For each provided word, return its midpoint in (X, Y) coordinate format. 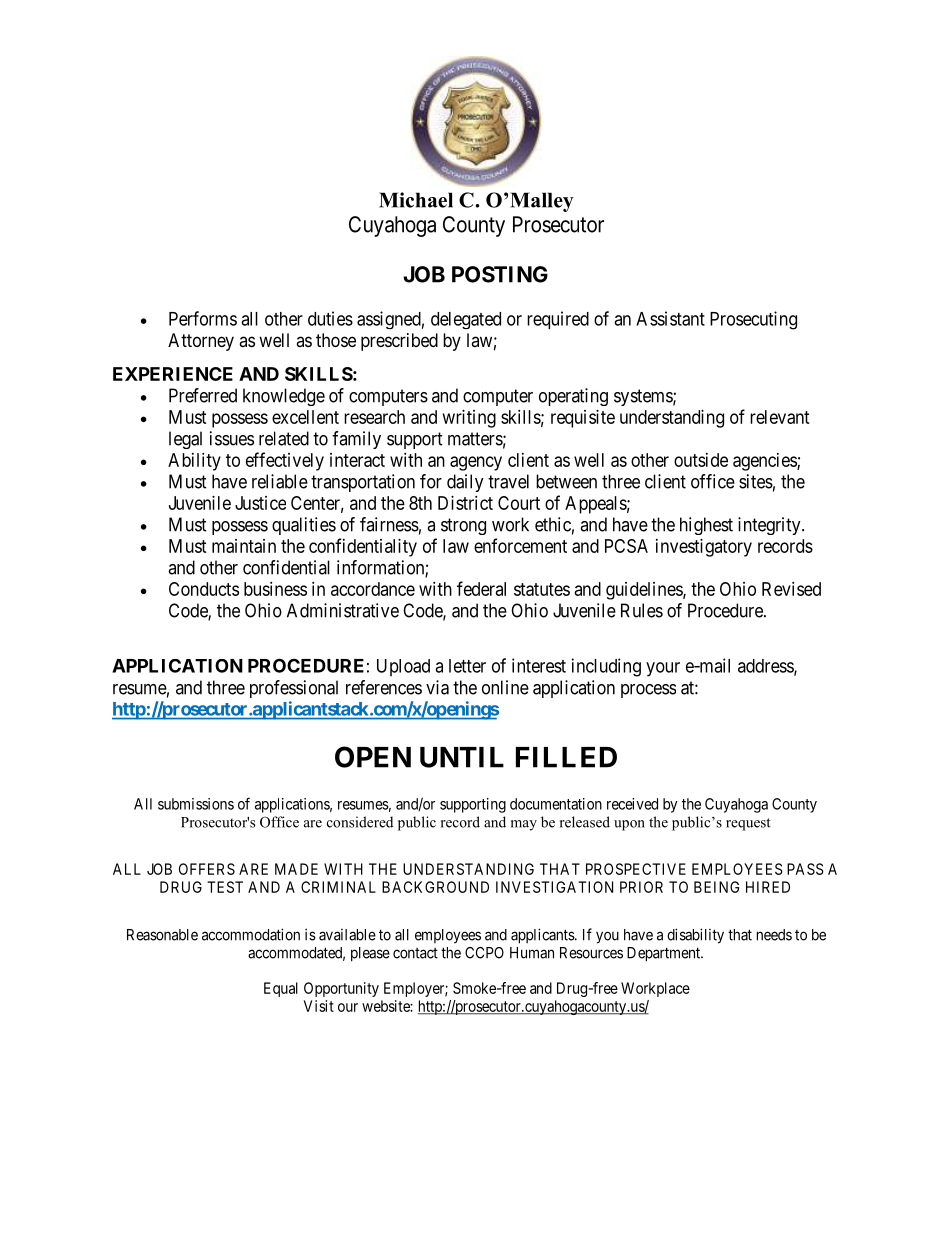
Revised (791, 589)
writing (469, 419)
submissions (196, 804)
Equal (281, 989)
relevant (780, 417)
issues (232, 438)
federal (481, 588)
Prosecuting (753, 320)
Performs (203, 318)
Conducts (204, 589)
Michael (416, 200)
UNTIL (462, 757)
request (748, 824)
